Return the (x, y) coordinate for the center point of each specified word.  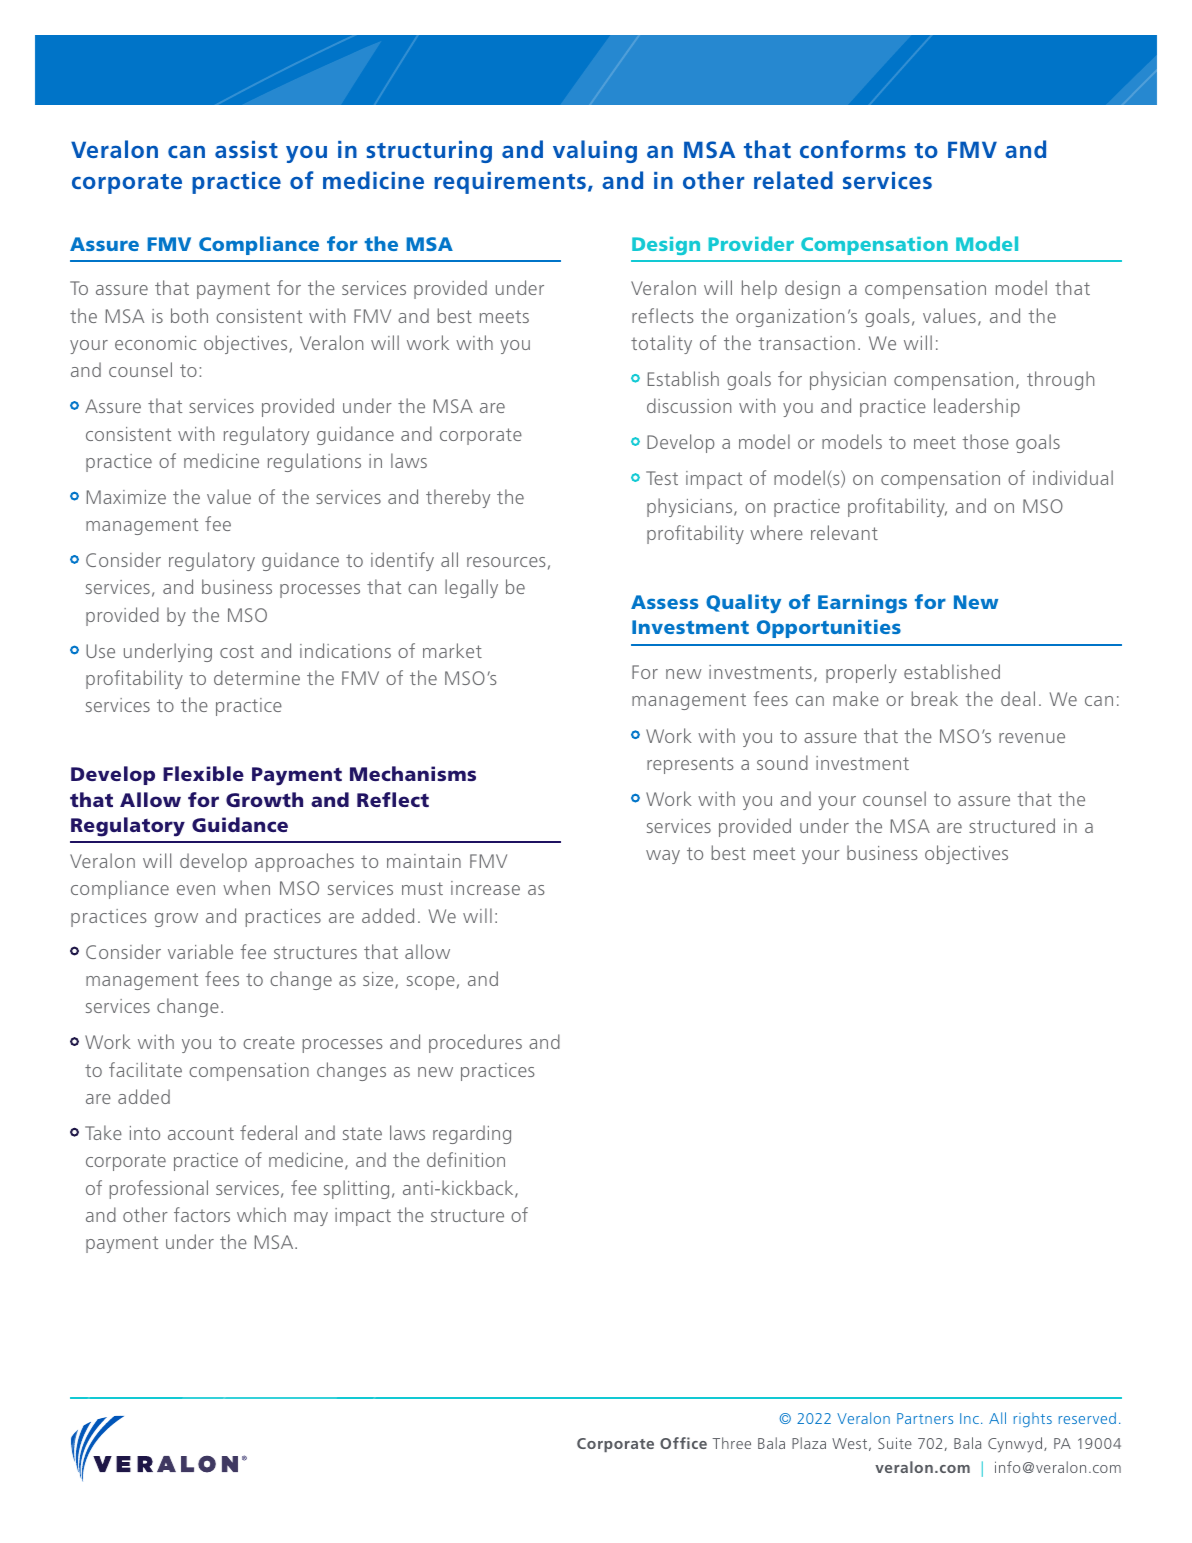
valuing (595, 151)
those (985, 441)
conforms (853, 149)
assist (246, 149)
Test (662, 478)
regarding (472, 1134)
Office (683, 1443)
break (935, 698)
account (201, 1133)
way (663, 857)
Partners (925, 1418)
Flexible (203, 773)
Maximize (126, 497)
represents (690, 765)
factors (202, 1214)
